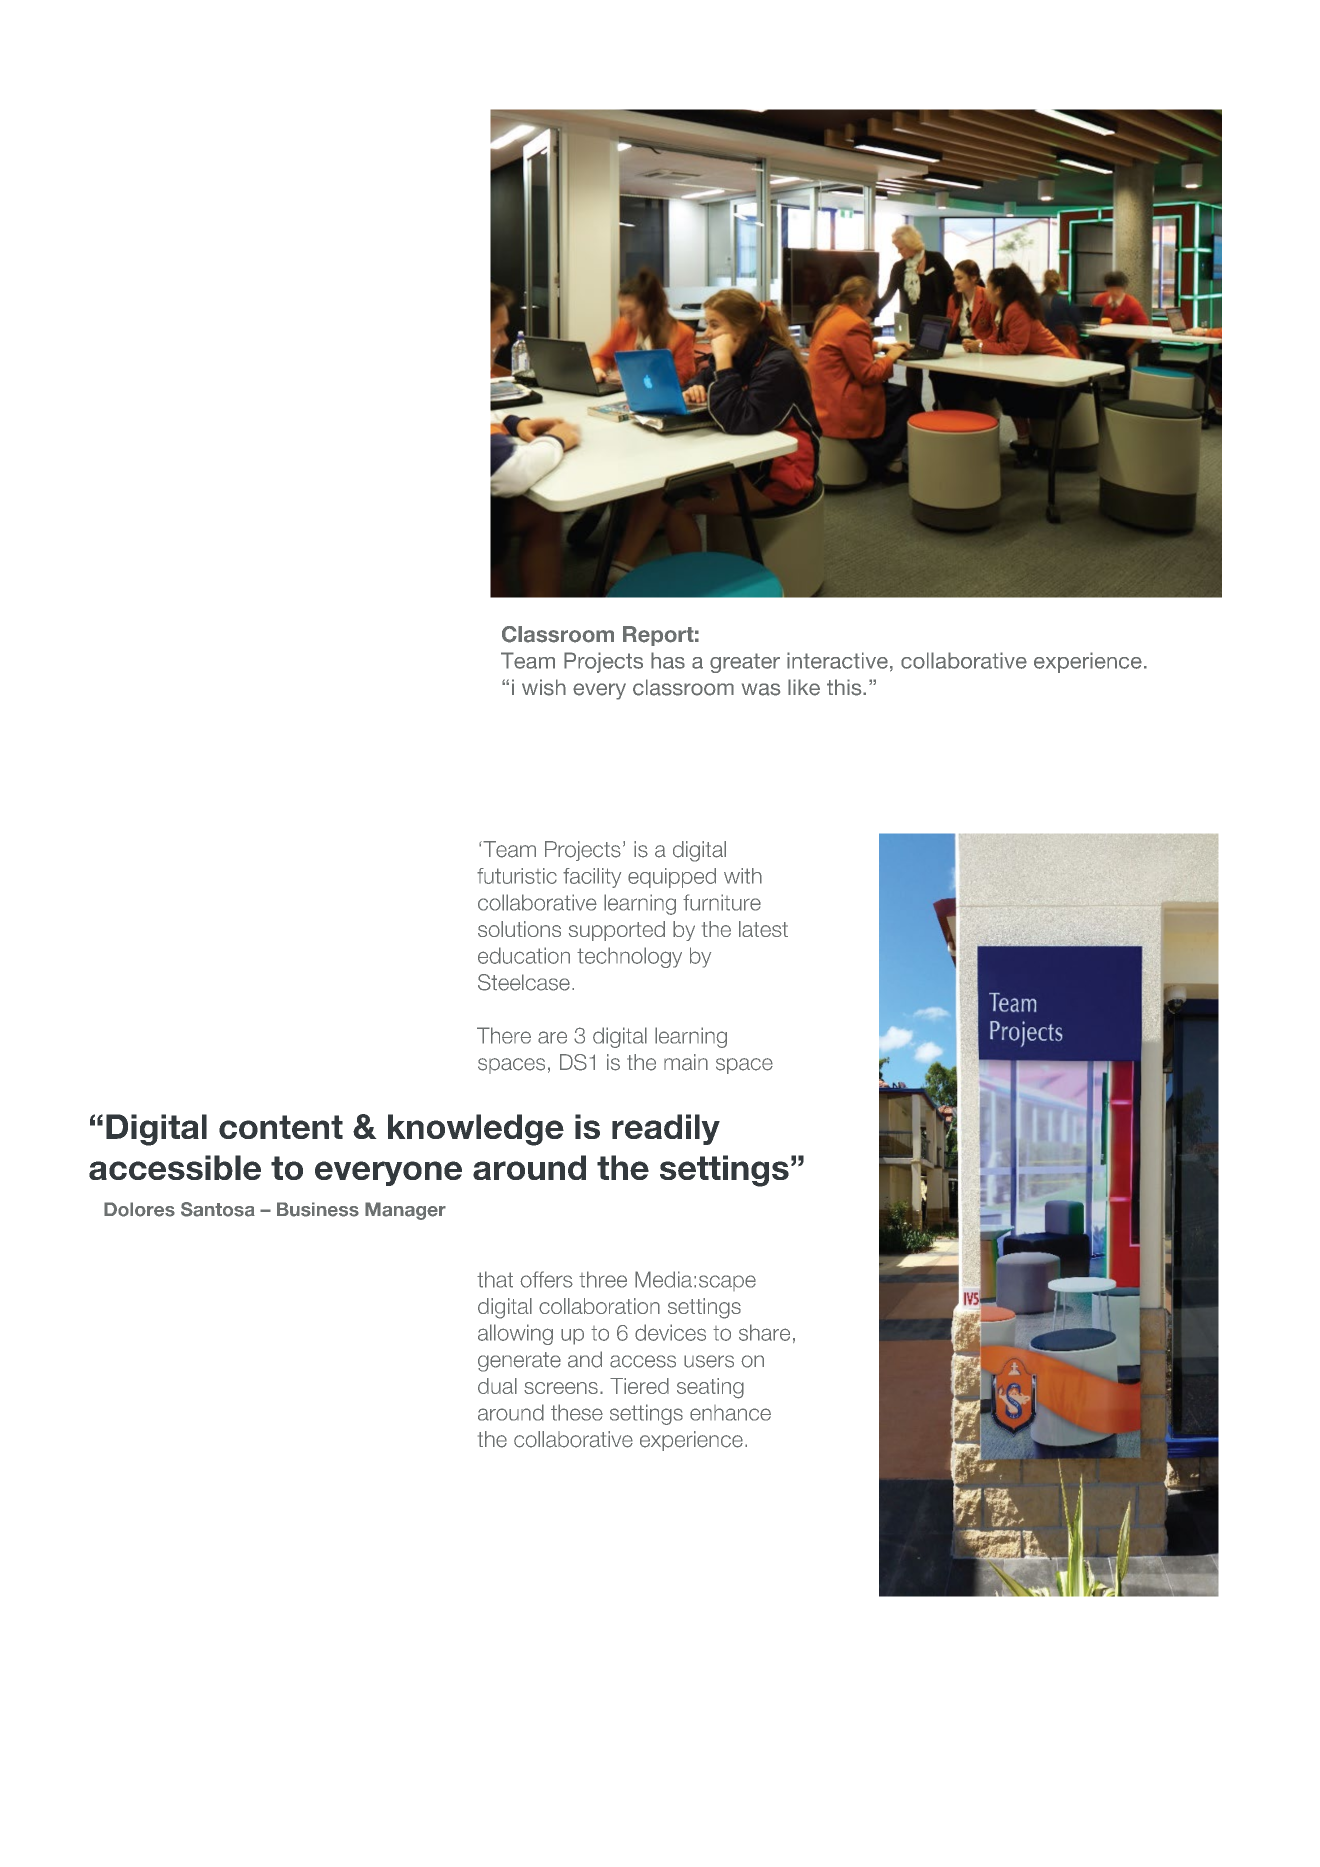 The image size is (1320, 1867). Describe the element at coordinates (281, 1127) in the document. I see `content` at that location.
